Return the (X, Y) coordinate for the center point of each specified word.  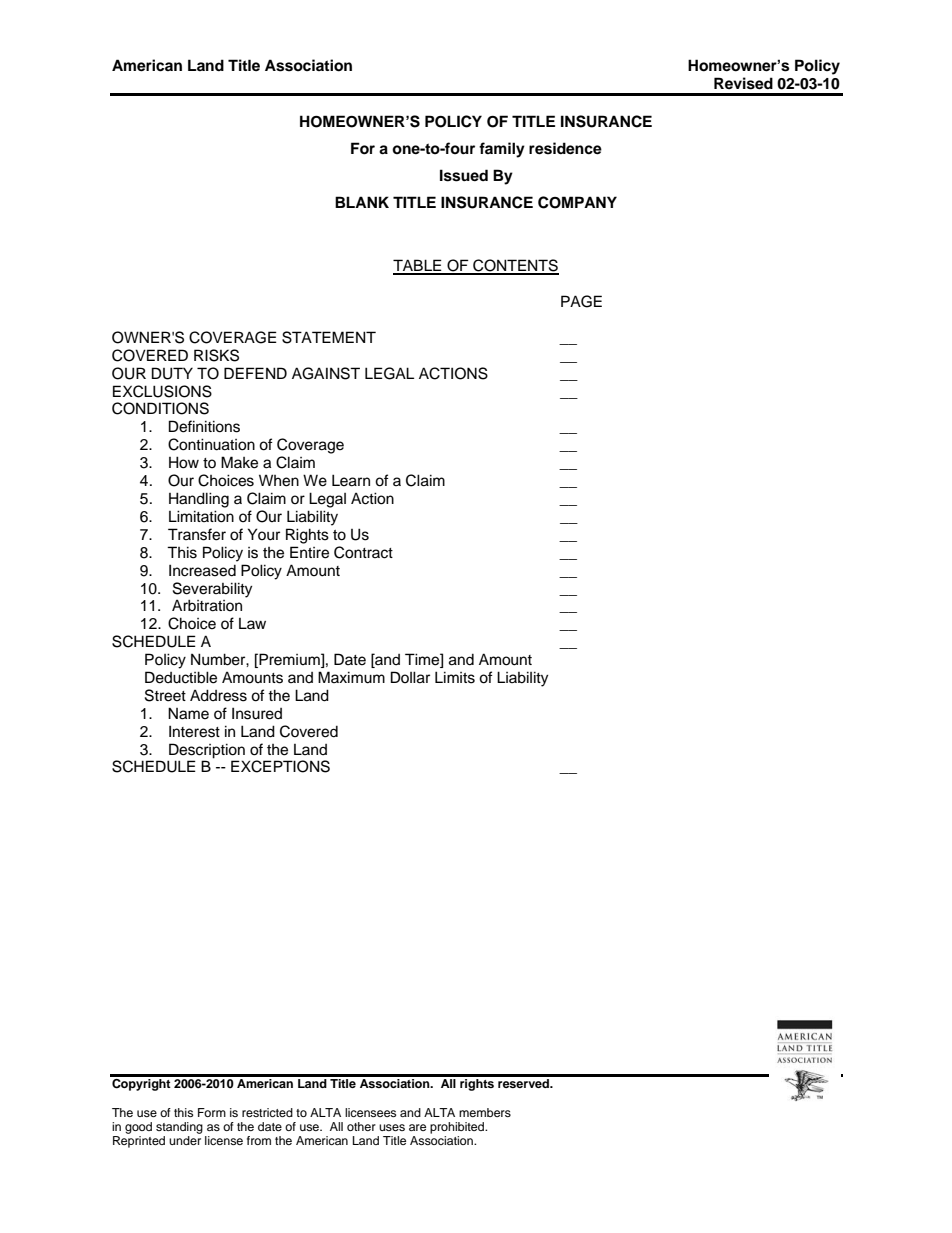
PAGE (581, 301)
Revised (743, 83)
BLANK (362, 202)
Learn (351, 480)
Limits (455, 677)
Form (212, 1112)
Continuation (211, 444)
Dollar (410, 677)
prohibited (458, 1128)
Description (207, 751)
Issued (464, 175)
